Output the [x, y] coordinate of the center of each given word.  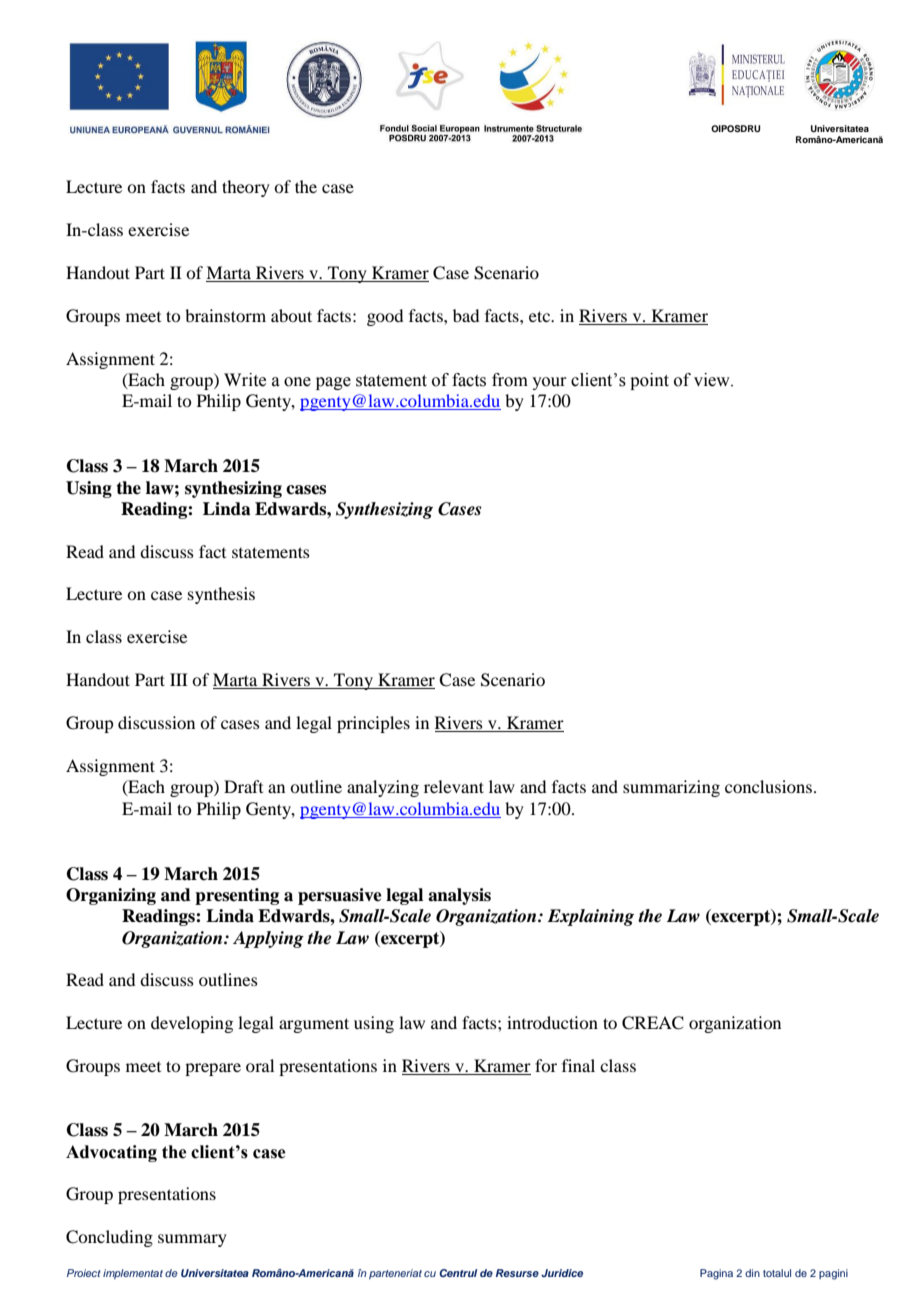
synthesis [221, 595]
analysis [459, 896]
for [546, 1065]
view [713, 380]
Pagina [716, 1274]
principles [373, 724]
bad [466, 315]
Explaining [591, 917]
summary [192, 1240]
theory [246, 188]
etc [541, 316]
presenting [237, 896]
